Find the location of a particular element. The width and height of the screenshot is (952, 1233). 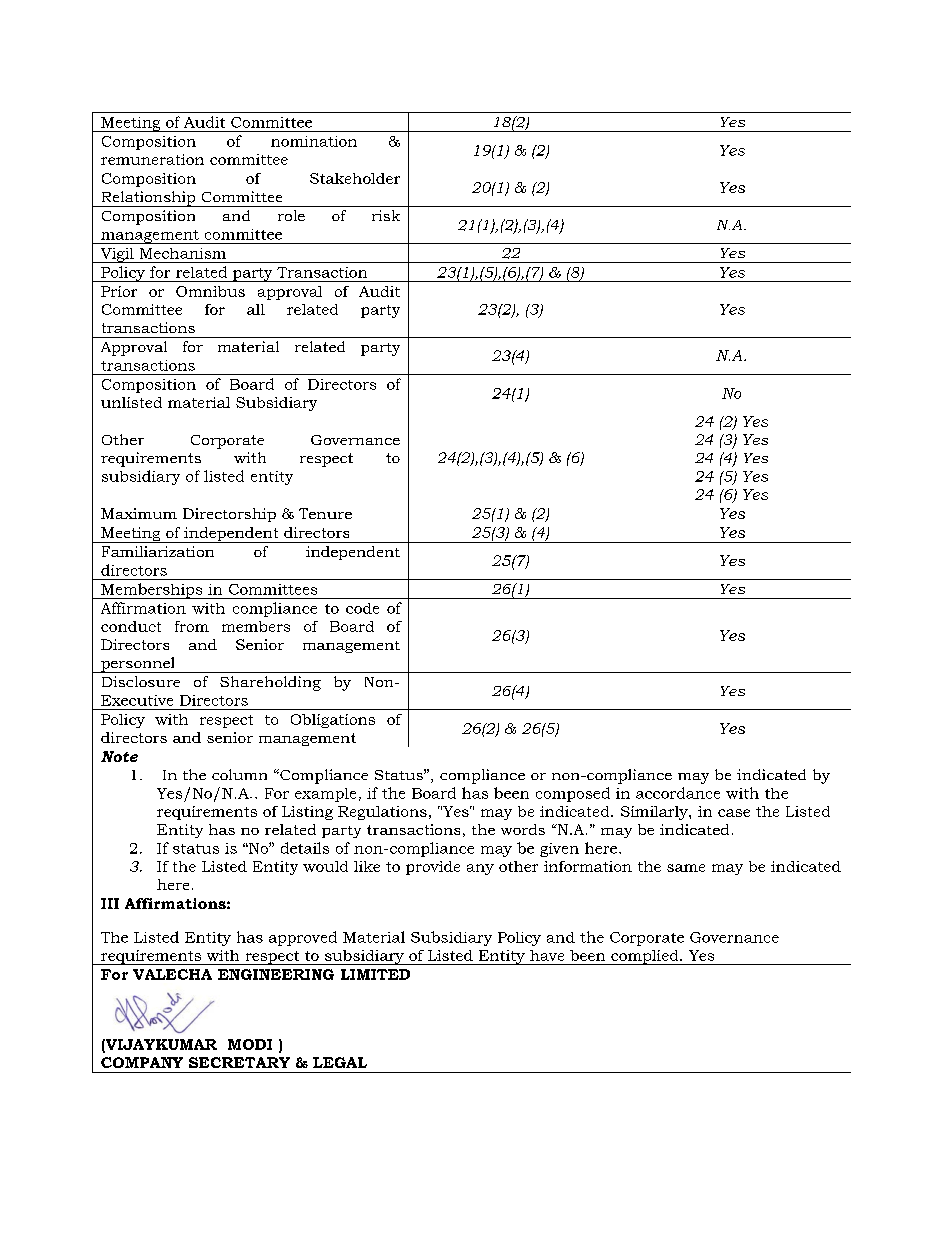

LEGAL is located at coordinates (340, 1062).
